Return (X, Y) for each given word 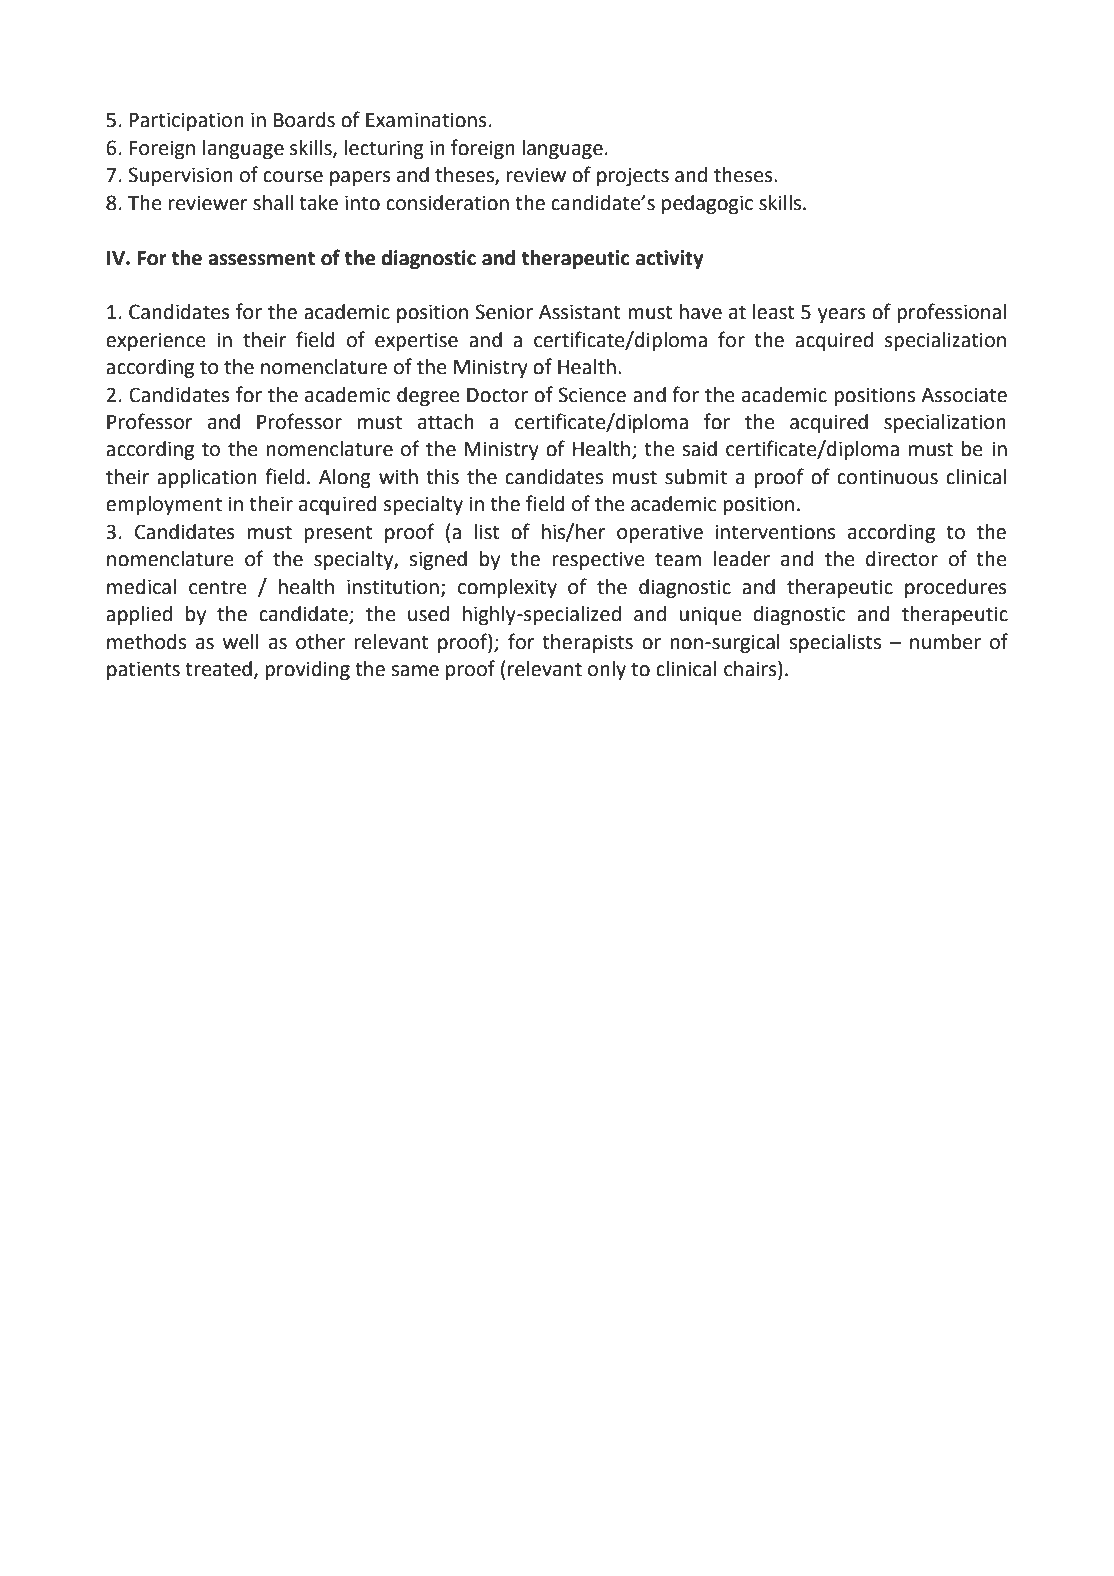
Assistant (580, 312)
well (241, 642)
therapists (587, 644)
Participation (186, 122)
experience (155, 342)
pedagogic (707, 205)
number (945, 642)
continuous (887, 477)
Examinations (426, 120)
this (442, 477)
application (207, 478)
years (842, 316)
